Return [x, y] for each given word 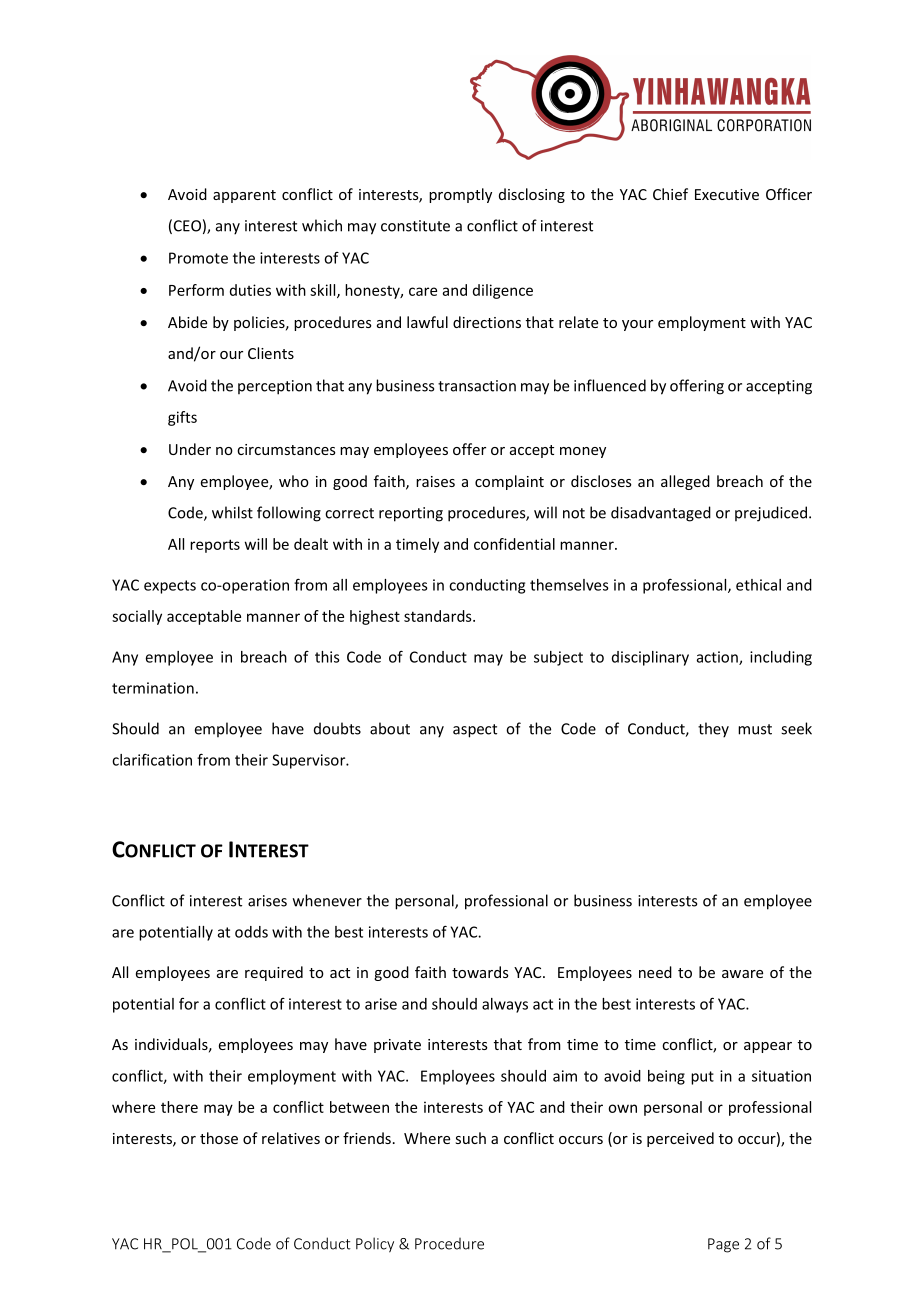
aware [742, 974]
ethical [758, 585]
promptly [460, 195]
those [219, 1138]
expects [170, 587]
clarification [152, 759]
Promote [198, 258]
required [274, 973]
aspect [475, 731]
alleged [685, 482]
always [505, 1005]
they [713, 730]
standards [439, 616]
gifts [182, 418]
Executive [727, 194]
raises [435, 481]
